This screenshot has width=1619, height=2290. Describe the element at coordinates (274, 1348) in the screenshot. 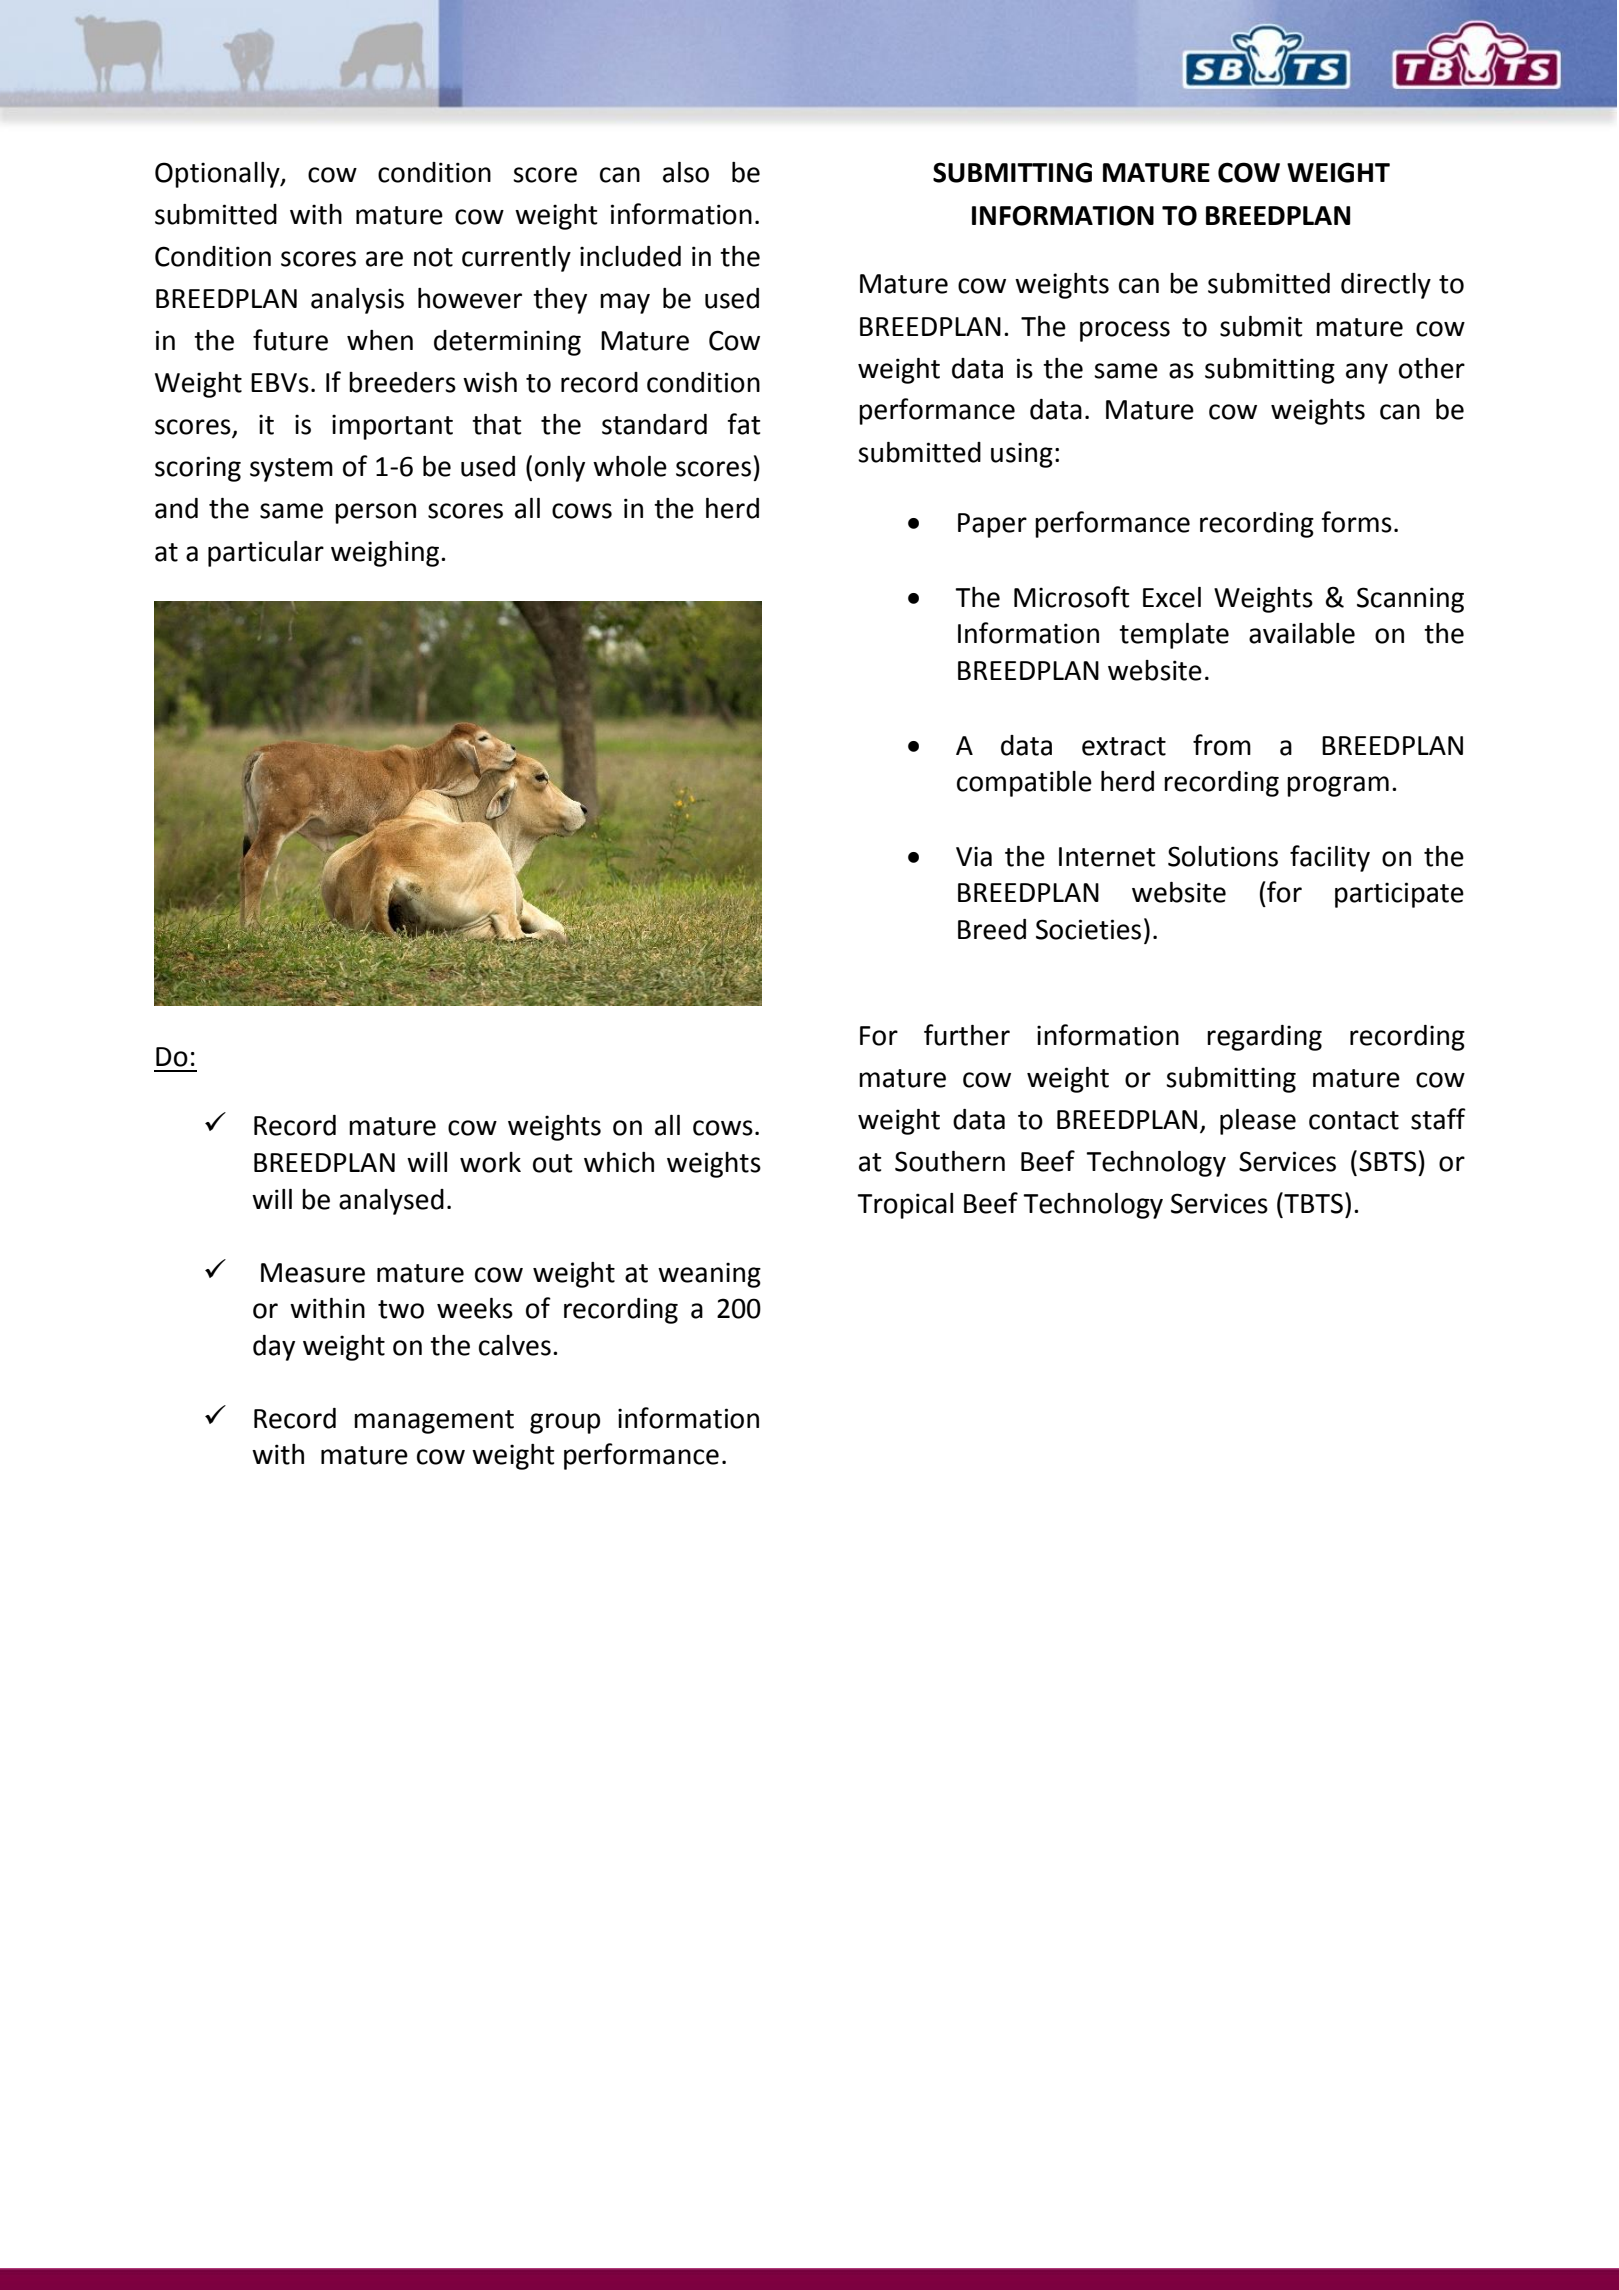

I see `day` at that location.
